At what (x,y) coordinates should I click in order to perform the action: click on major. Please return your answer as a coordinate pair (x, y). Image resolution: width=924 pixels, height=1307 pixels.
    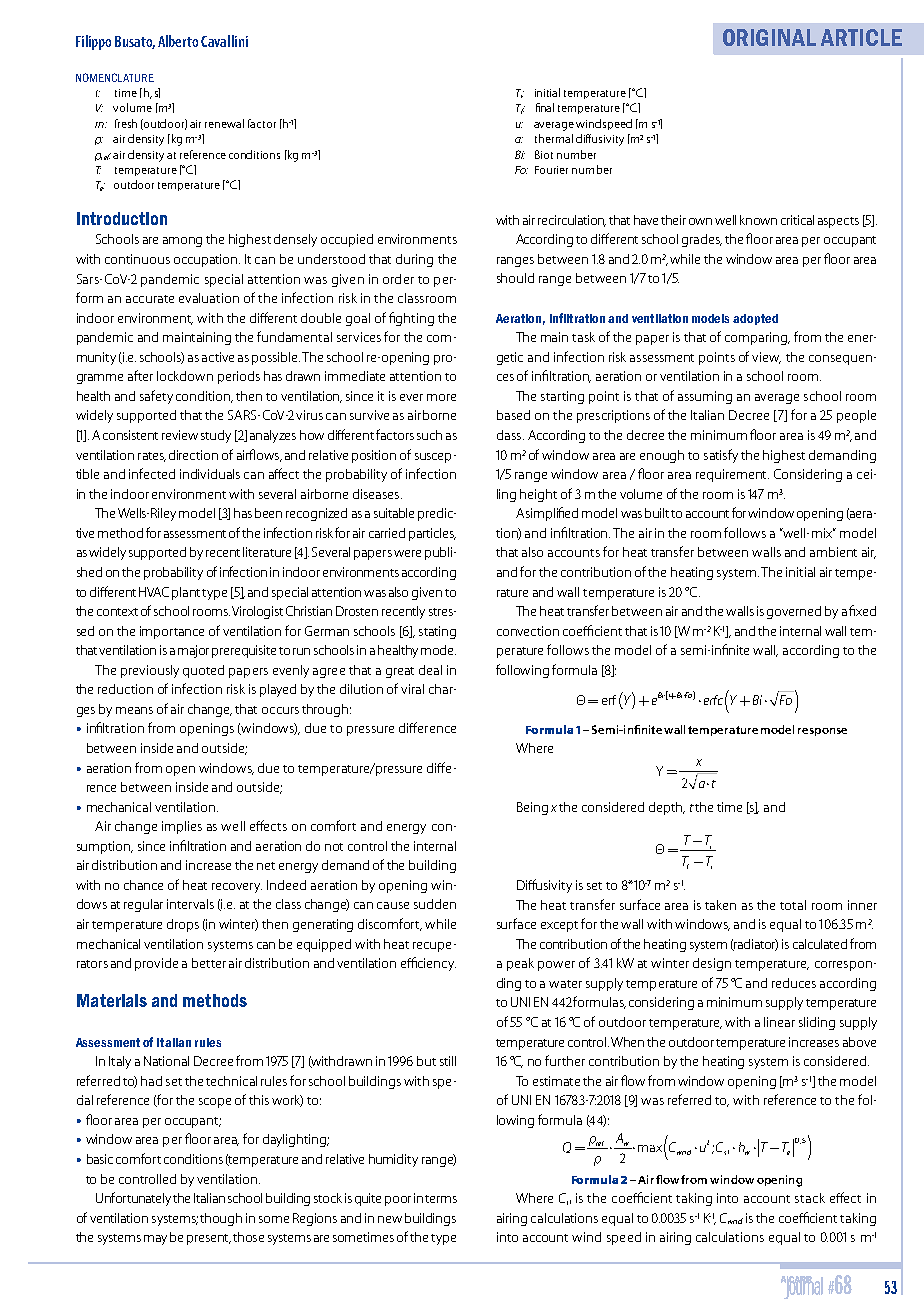
    Looking at the image, I should click on (193, 651).
